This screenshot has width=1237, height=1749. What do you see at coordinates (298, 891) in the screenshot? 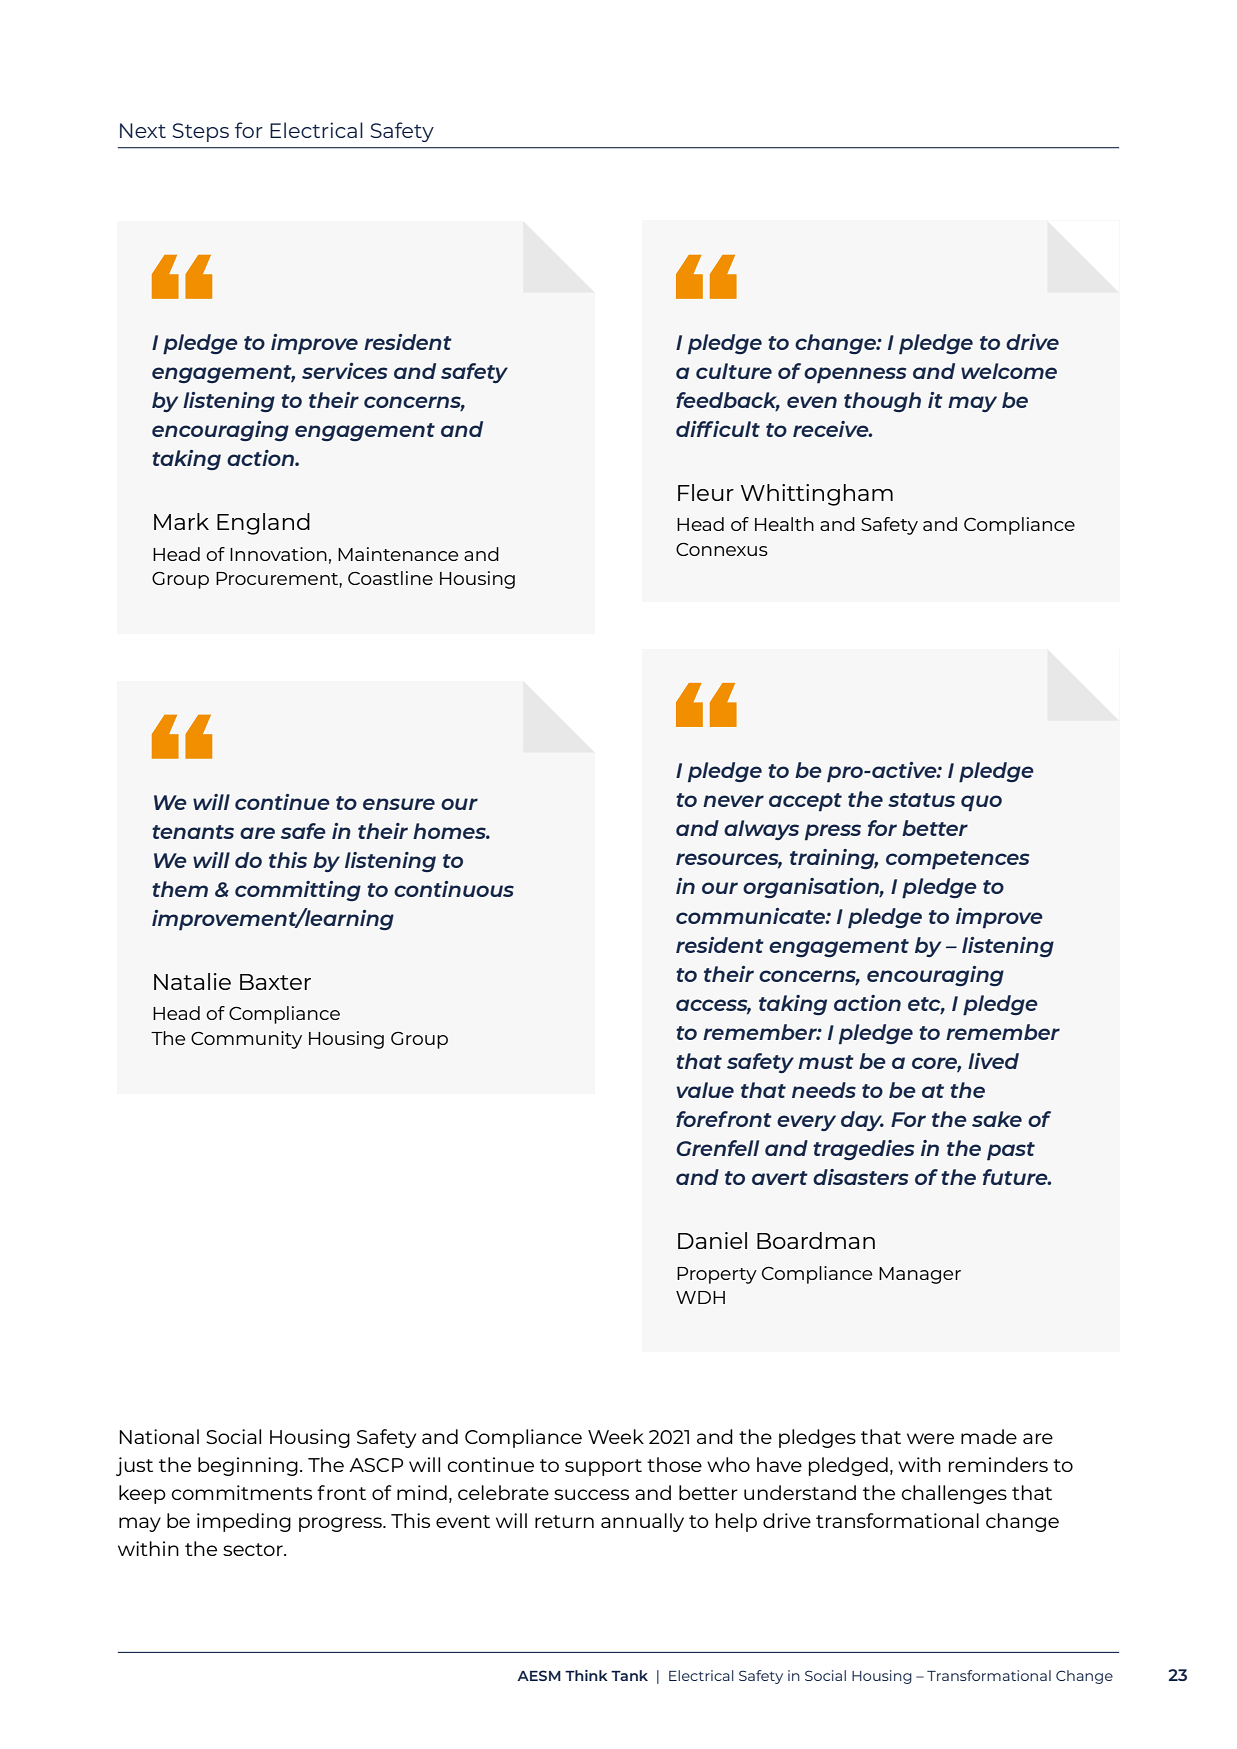
I see `committing` at bounding box center [298, 891].
